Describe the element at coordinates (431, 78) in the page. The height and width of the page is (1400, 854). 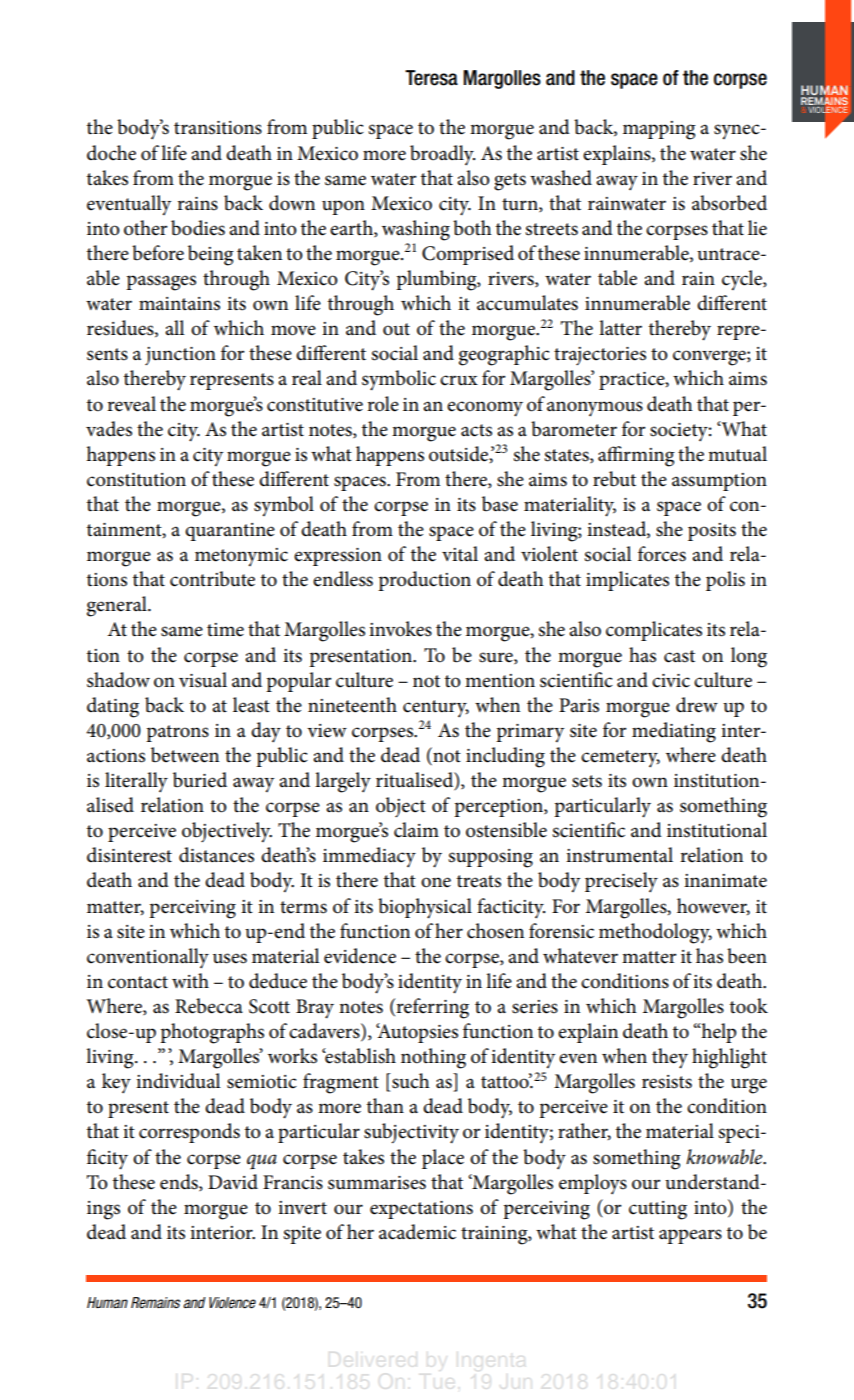
I see `Teresa` at that location.
